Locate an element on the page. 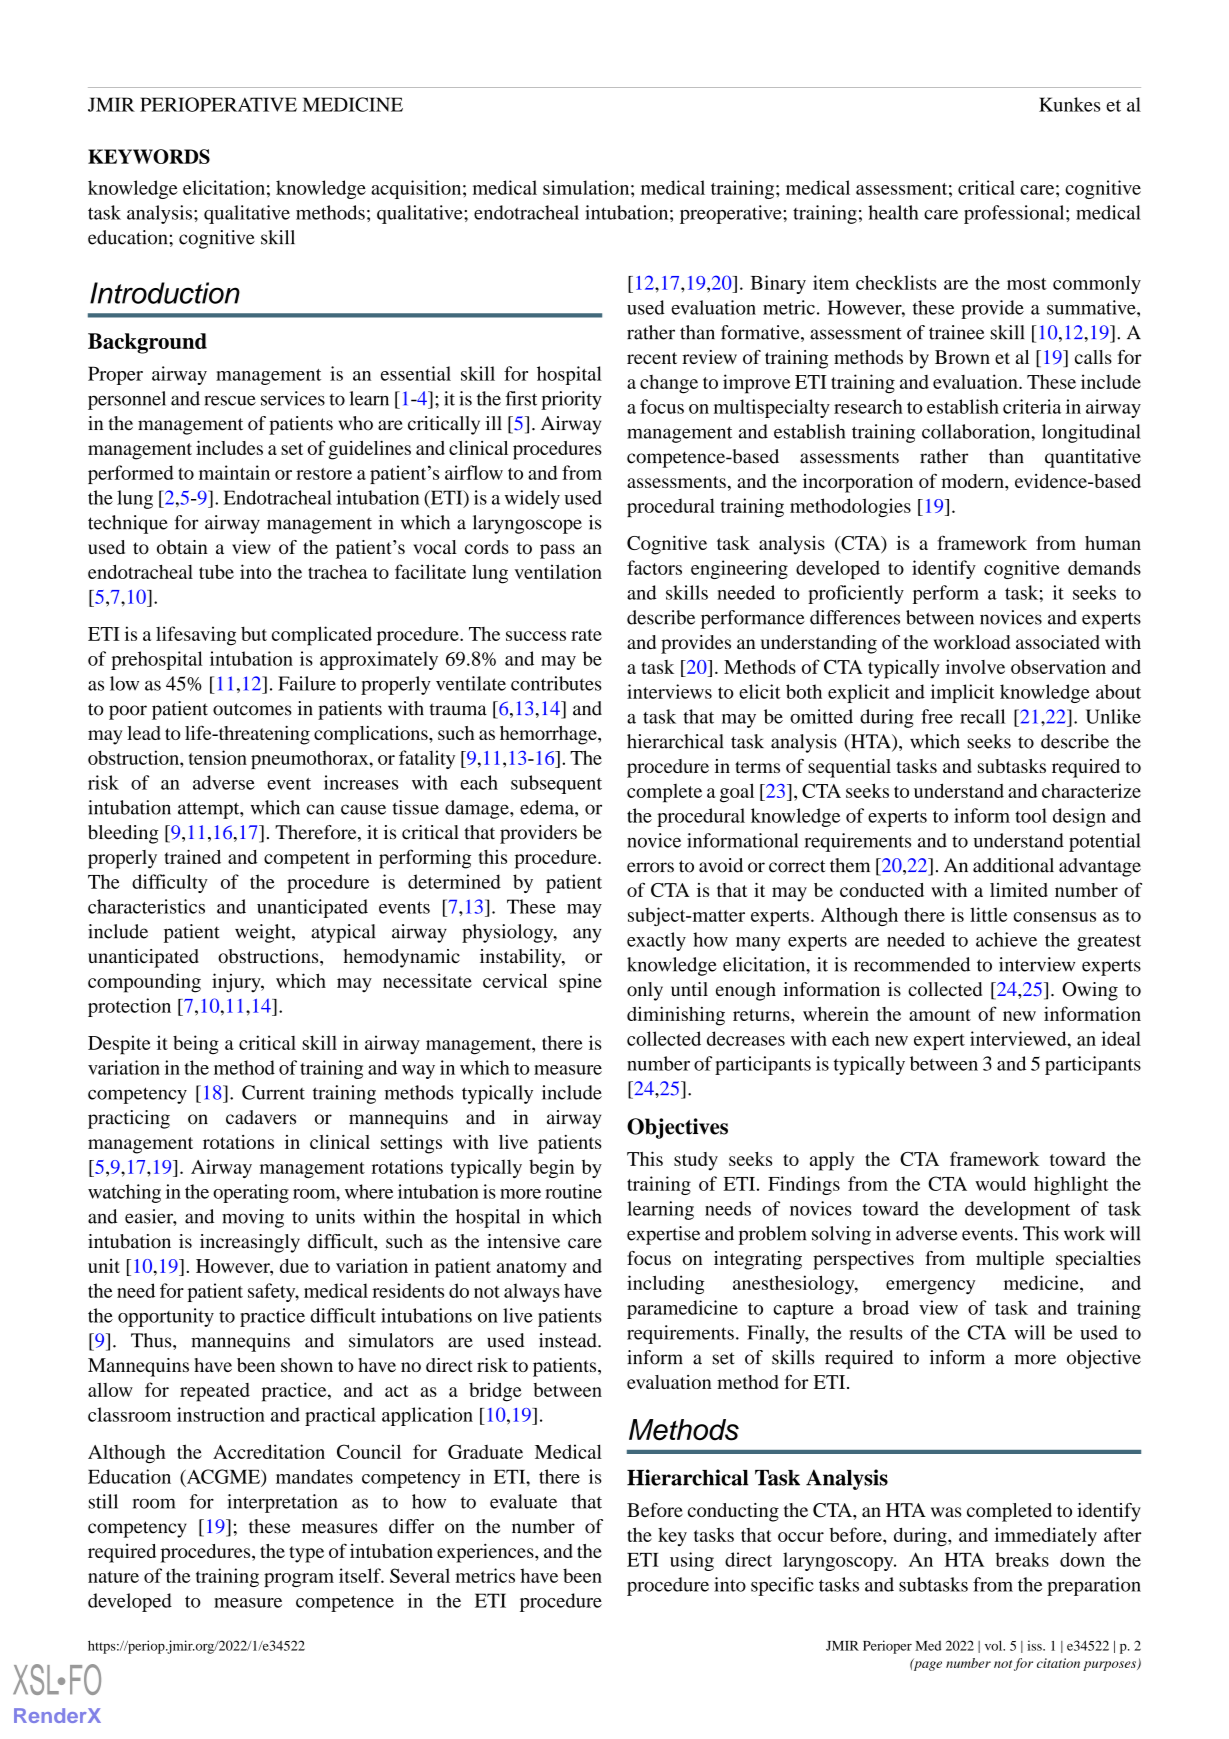 The width and height of the page is (1229, 1739). KEYWORDS is located at coordinates (149, 156).
